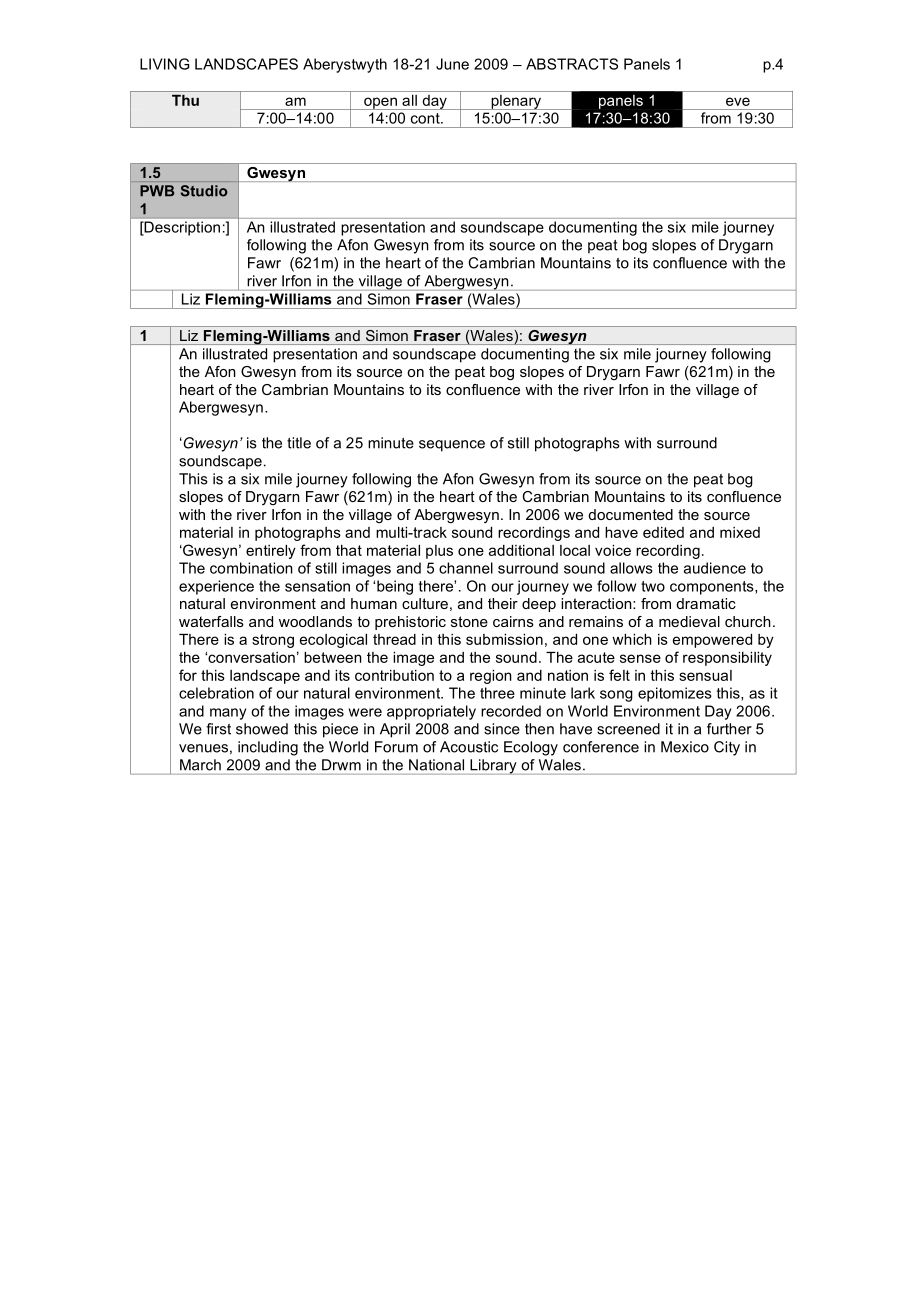 The height and width of the screenshot is (1308, 924). Describe the element at coordinates (204, 191) in the screenshot. I see `Studio` at that location.
